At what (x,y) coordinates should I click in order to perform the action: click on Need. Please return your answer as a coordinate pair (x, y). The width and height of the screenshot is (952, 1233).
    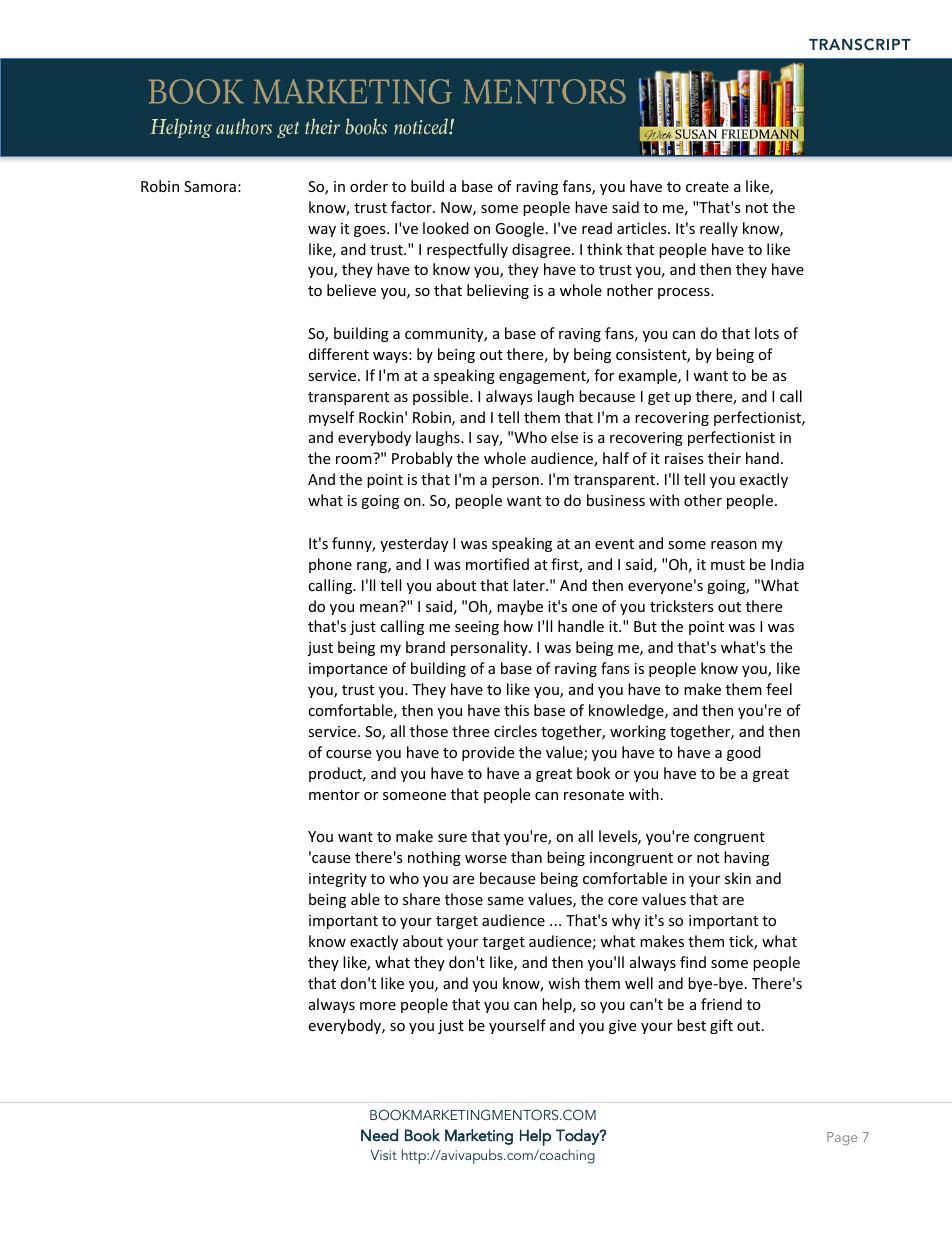
    Looking at the image, I should click on (379, 1135).
